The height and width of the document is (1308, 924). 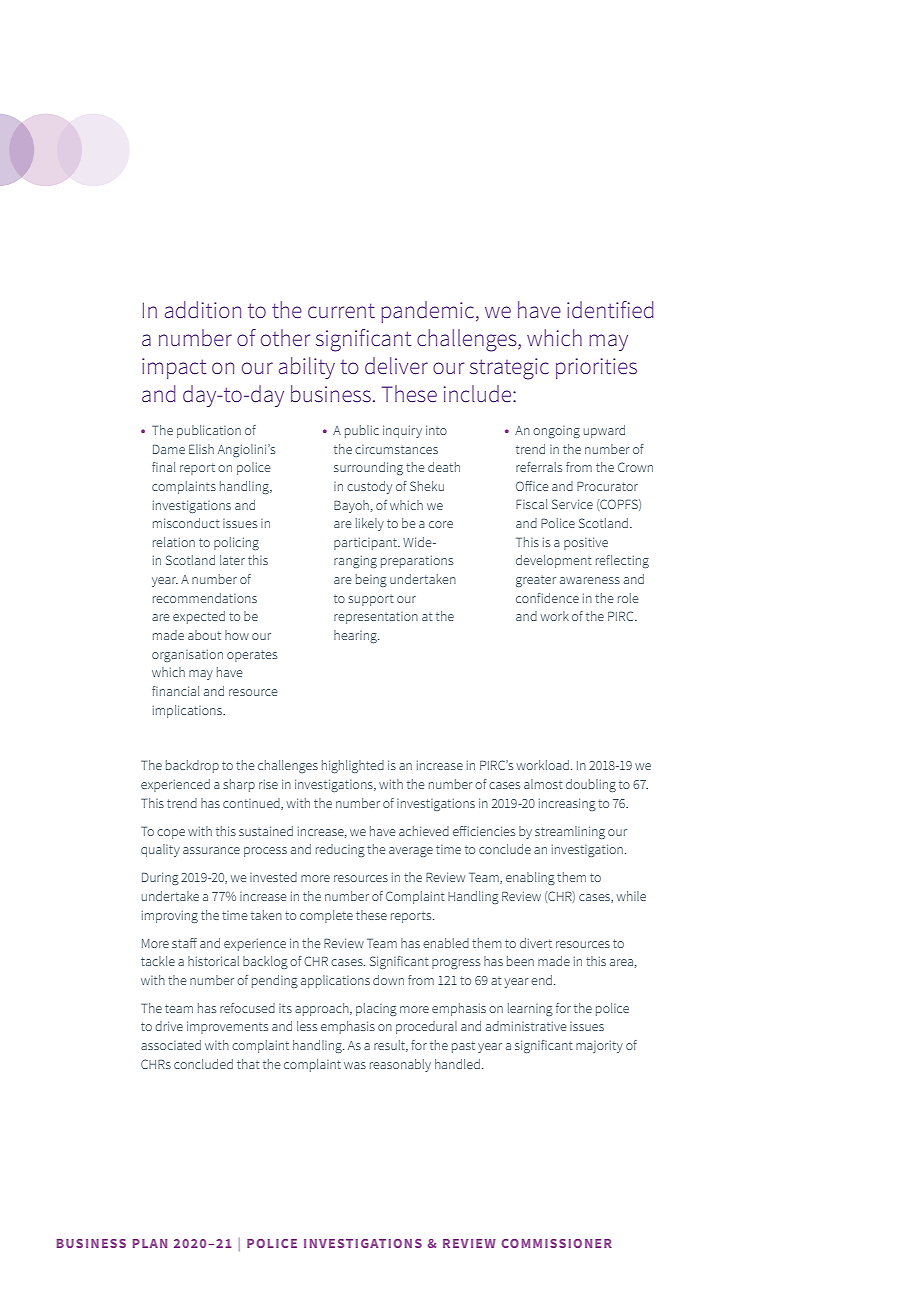 I want to click on positive, so click(x=586, y=543).
